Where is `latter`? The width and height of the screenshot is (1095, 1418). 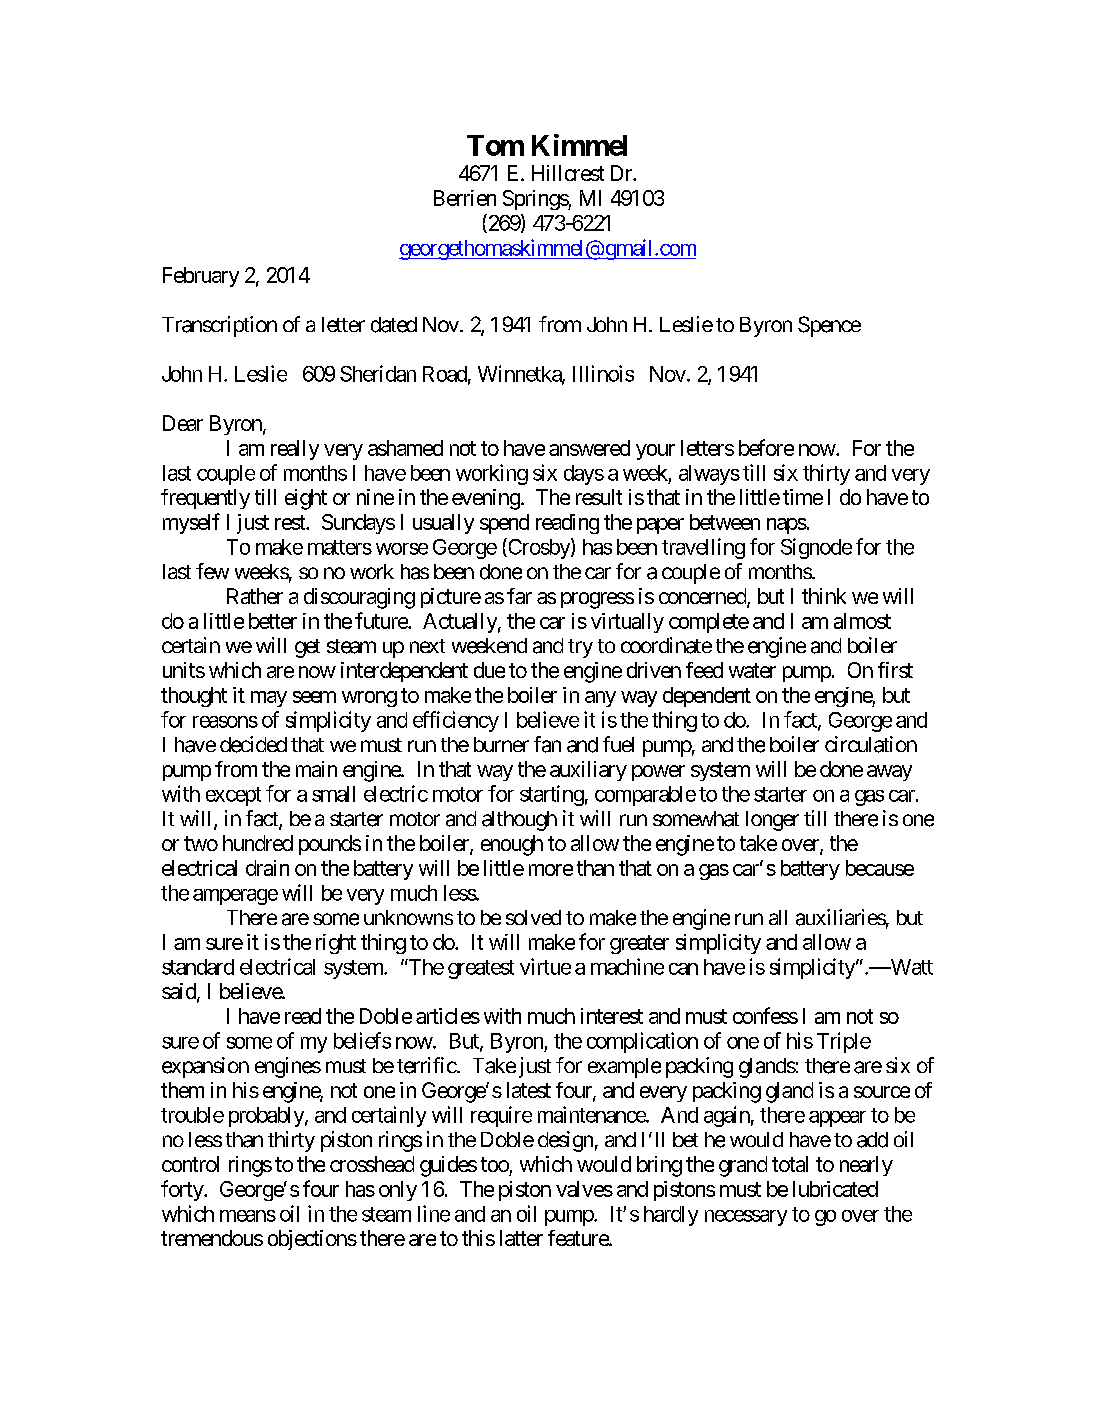 latter is located at coordinates (521, 1238).
